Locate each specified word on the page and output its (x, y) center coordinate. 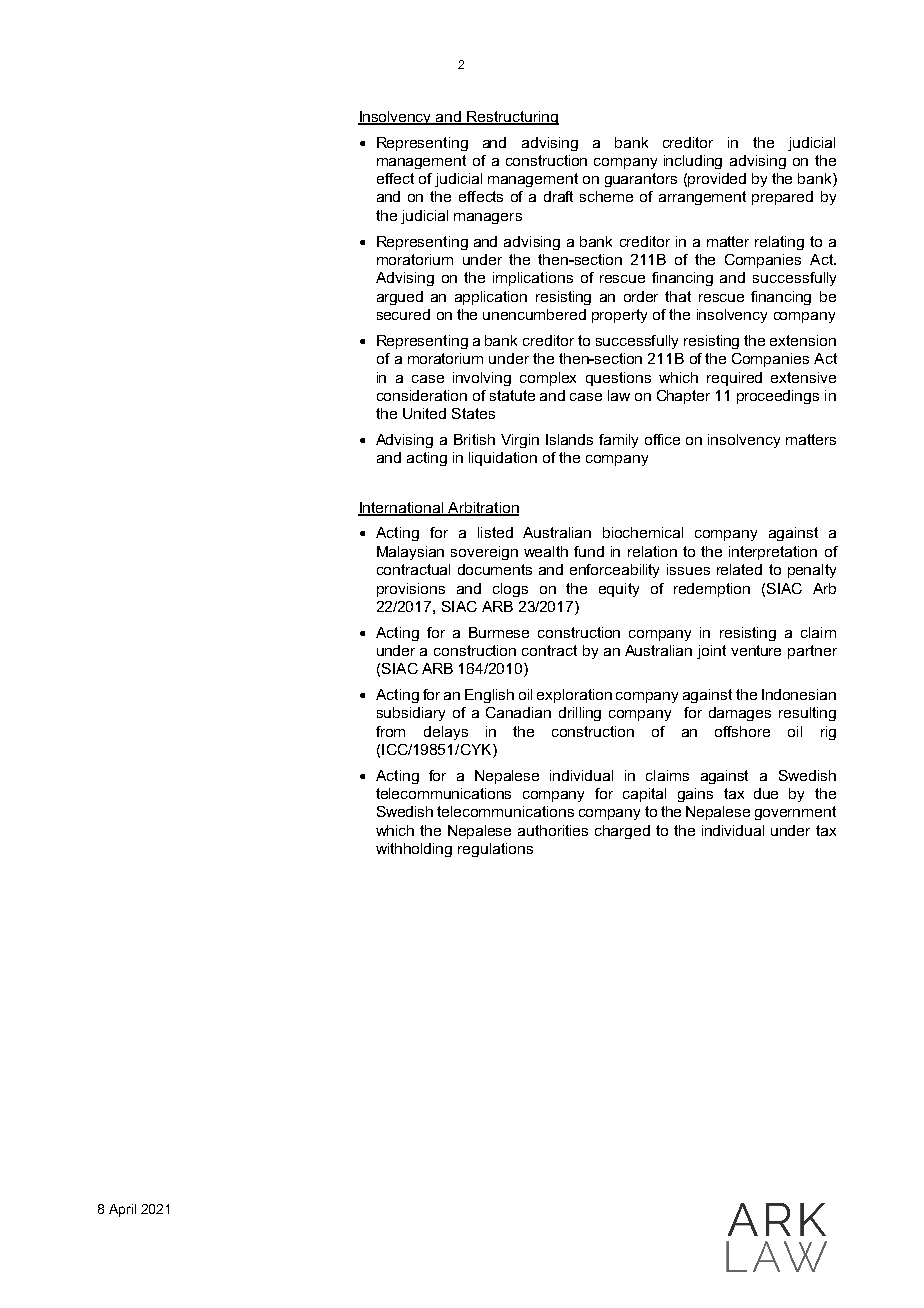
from (390, 731)
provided (717, 180)
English (489, 696)
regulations (495, 850)
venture (756, 650)
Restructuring (512, 118)
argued (400, 298)
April (122, 1210)
